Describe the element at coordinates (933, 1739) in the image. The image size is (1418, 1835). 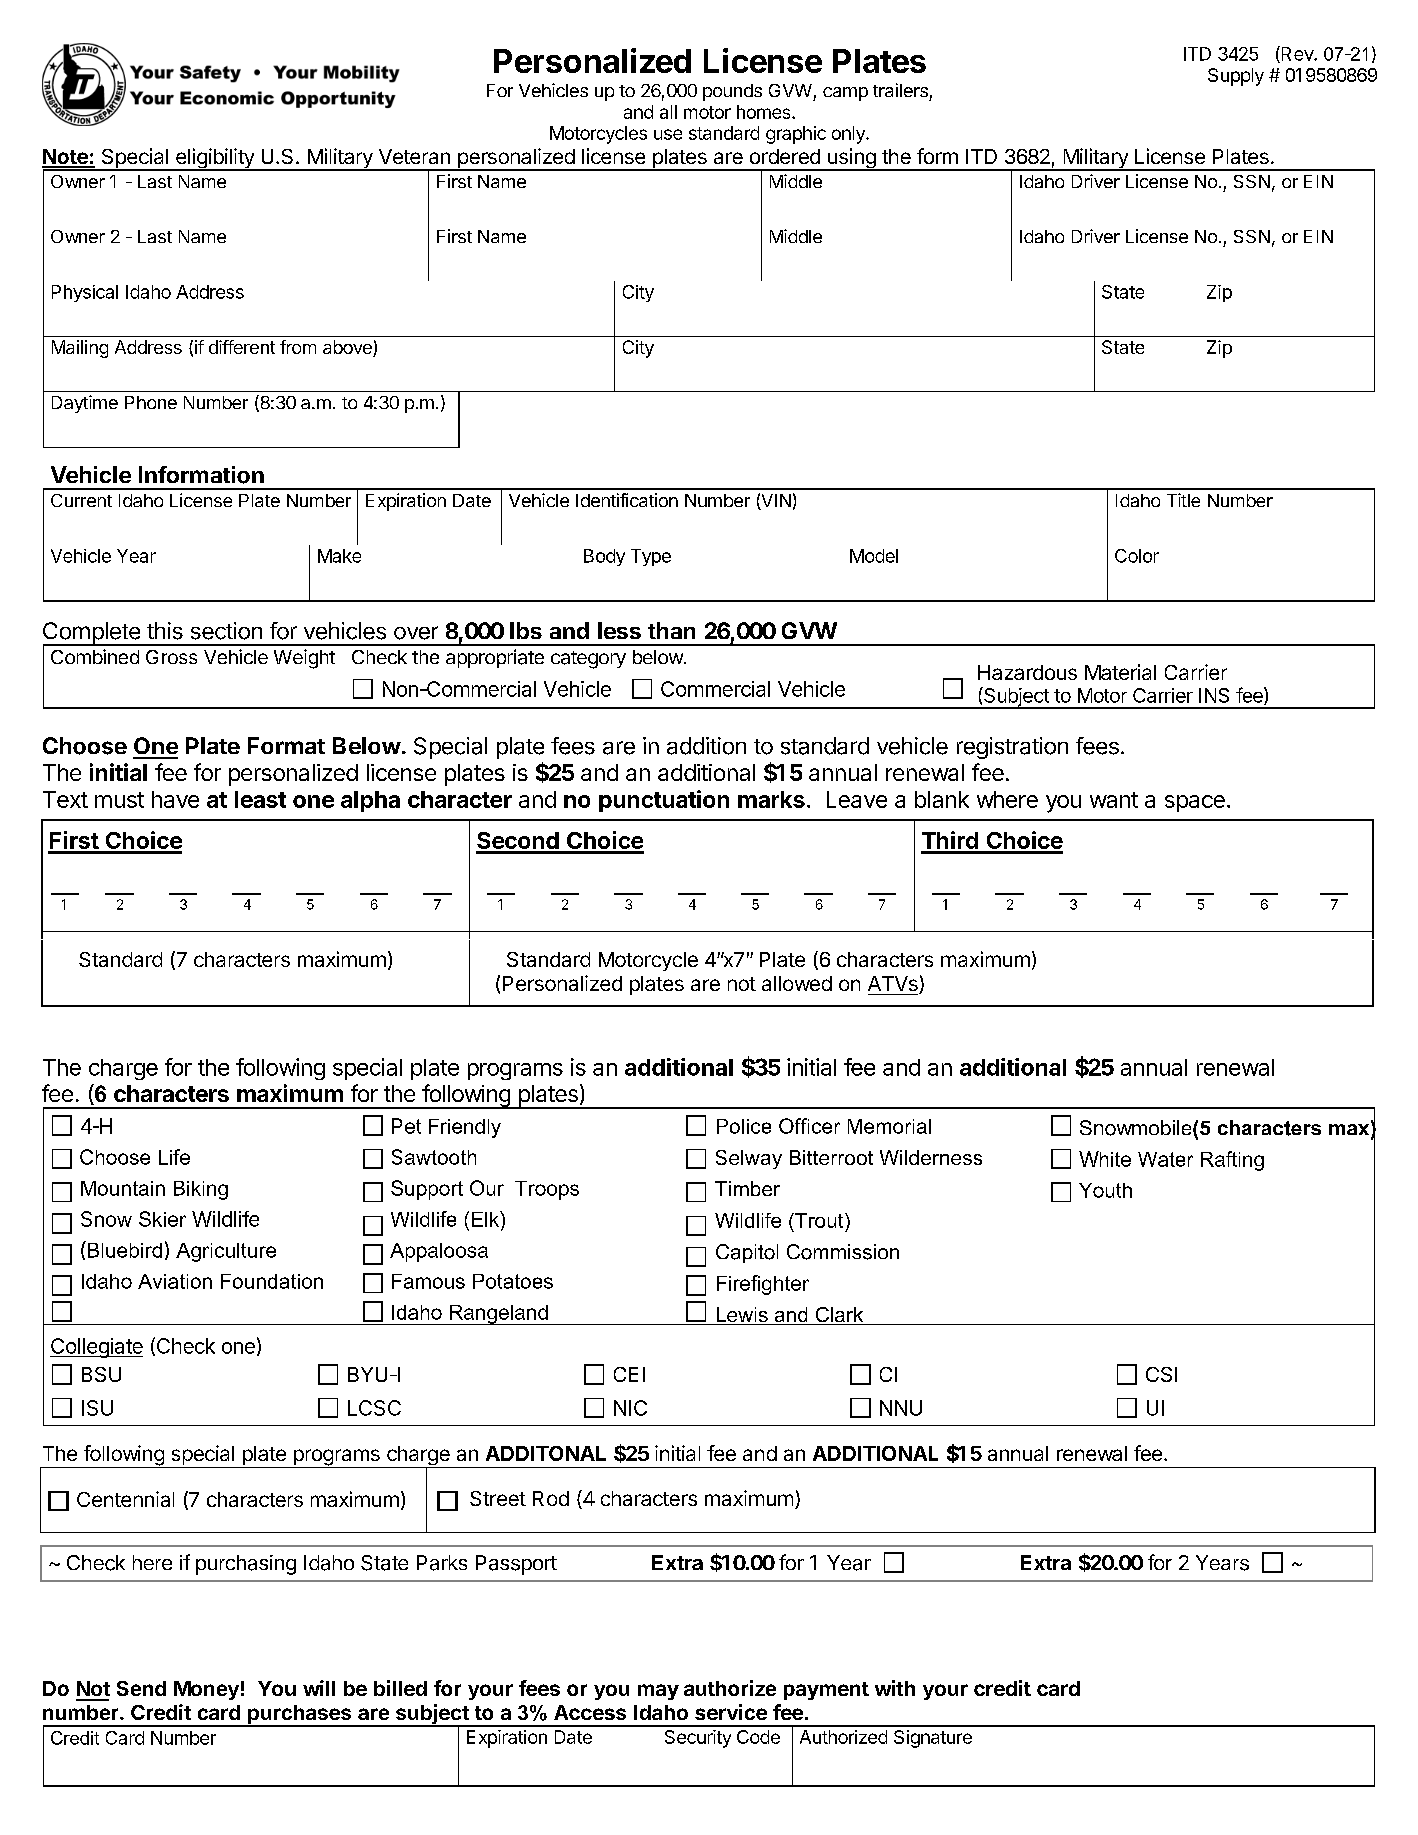
I see `Signature` at that location.
